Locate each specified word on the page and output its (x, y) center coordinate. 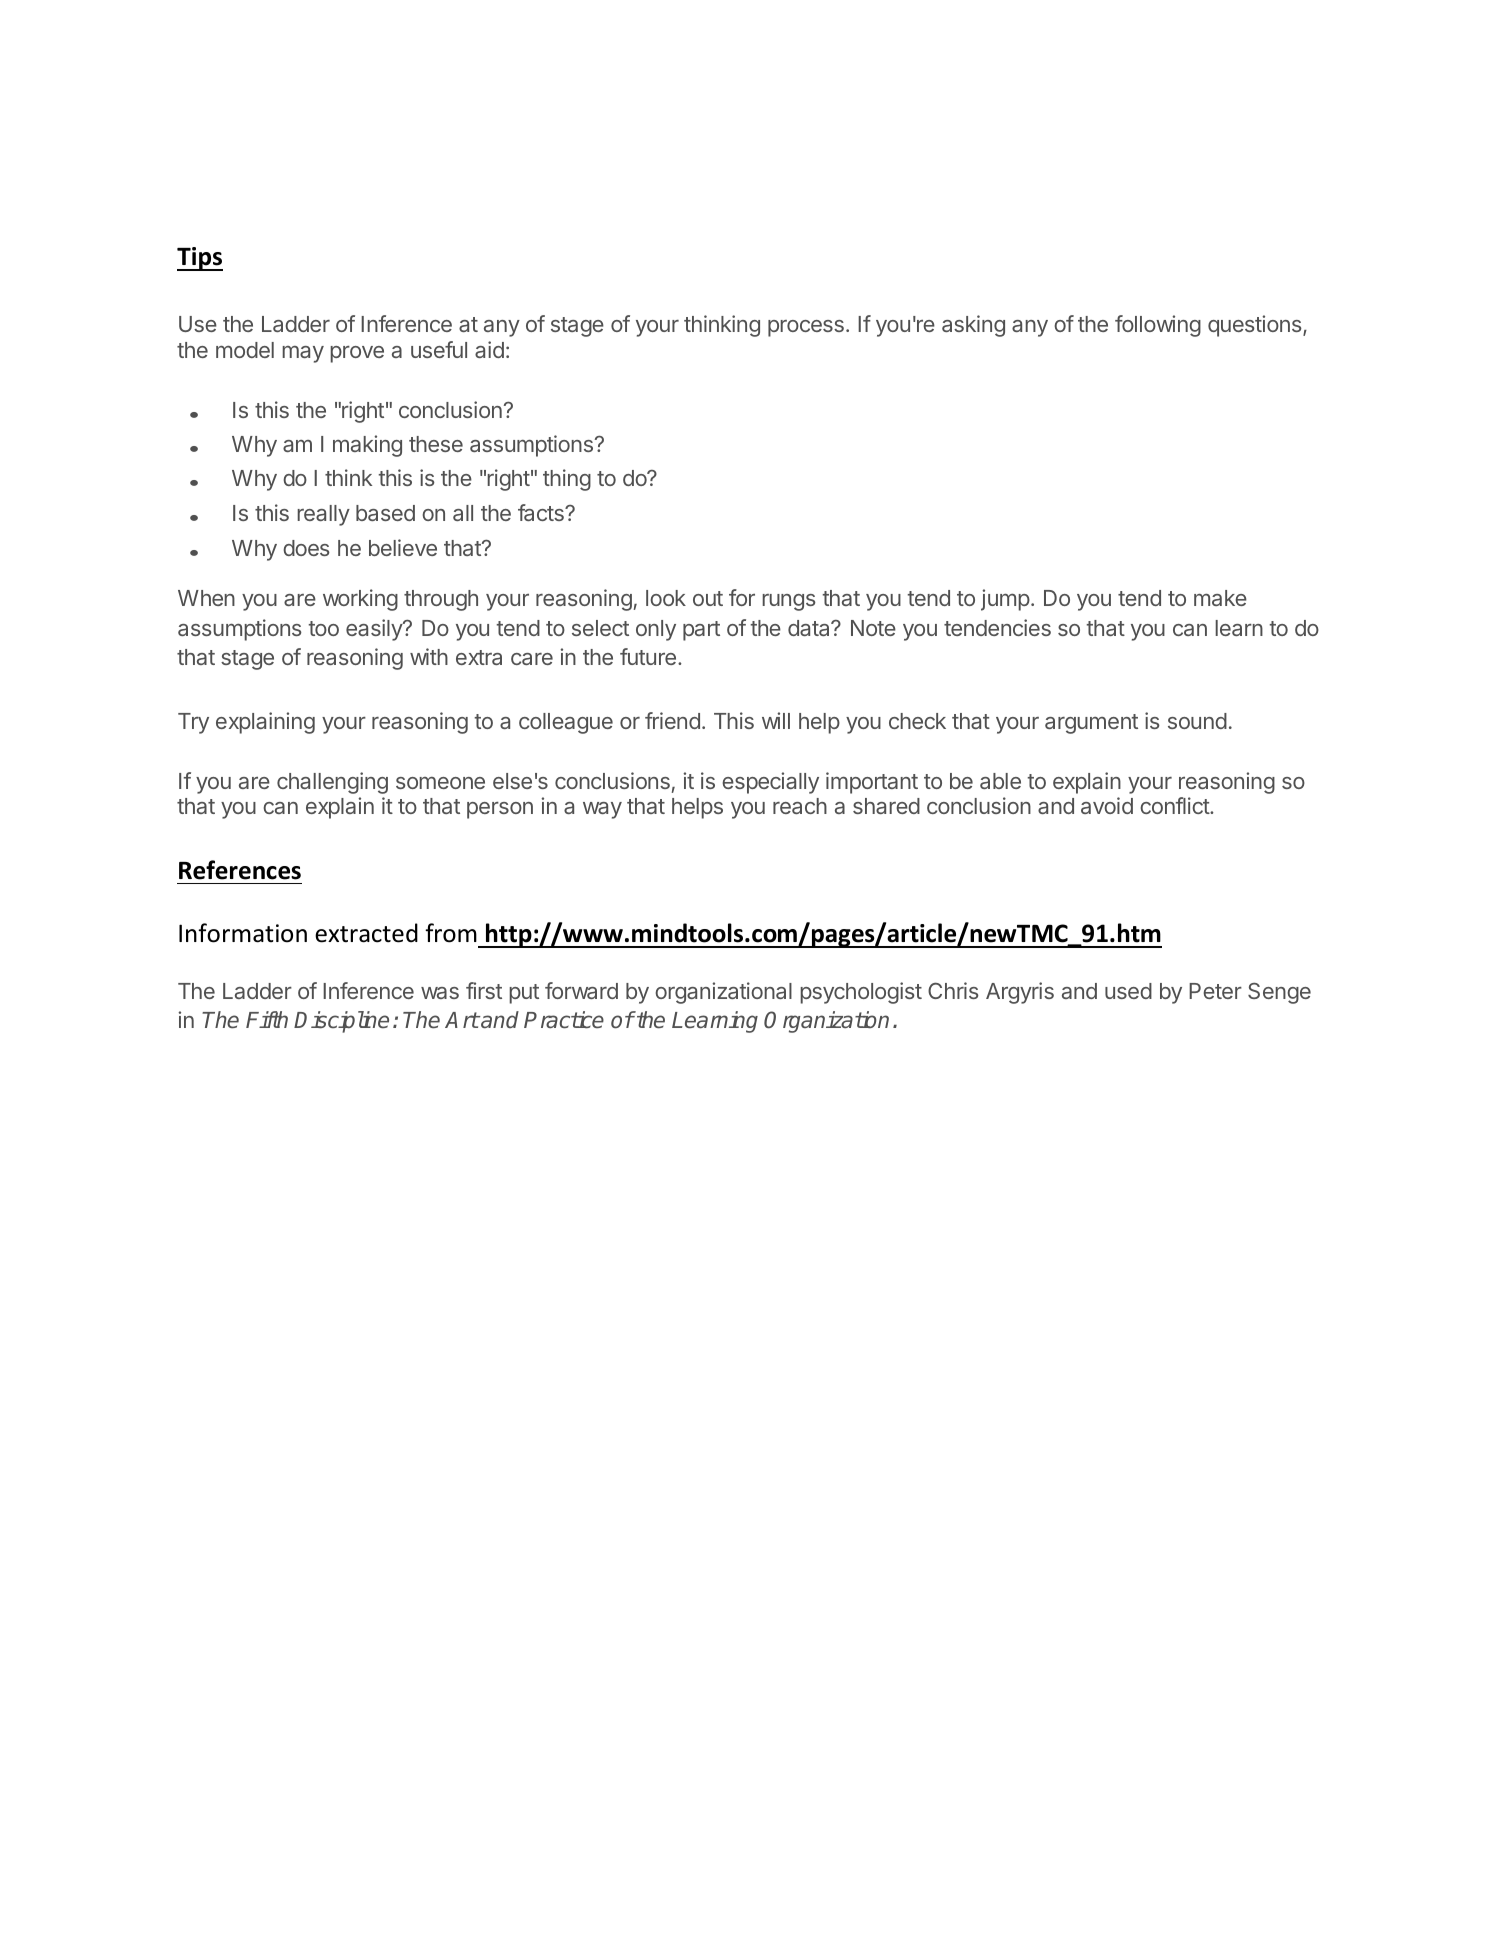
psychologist (861, 993)
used (1128, 991)
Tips (200, 259)
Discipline (341, 1022)
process (806, 328)
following (1158, 326)
